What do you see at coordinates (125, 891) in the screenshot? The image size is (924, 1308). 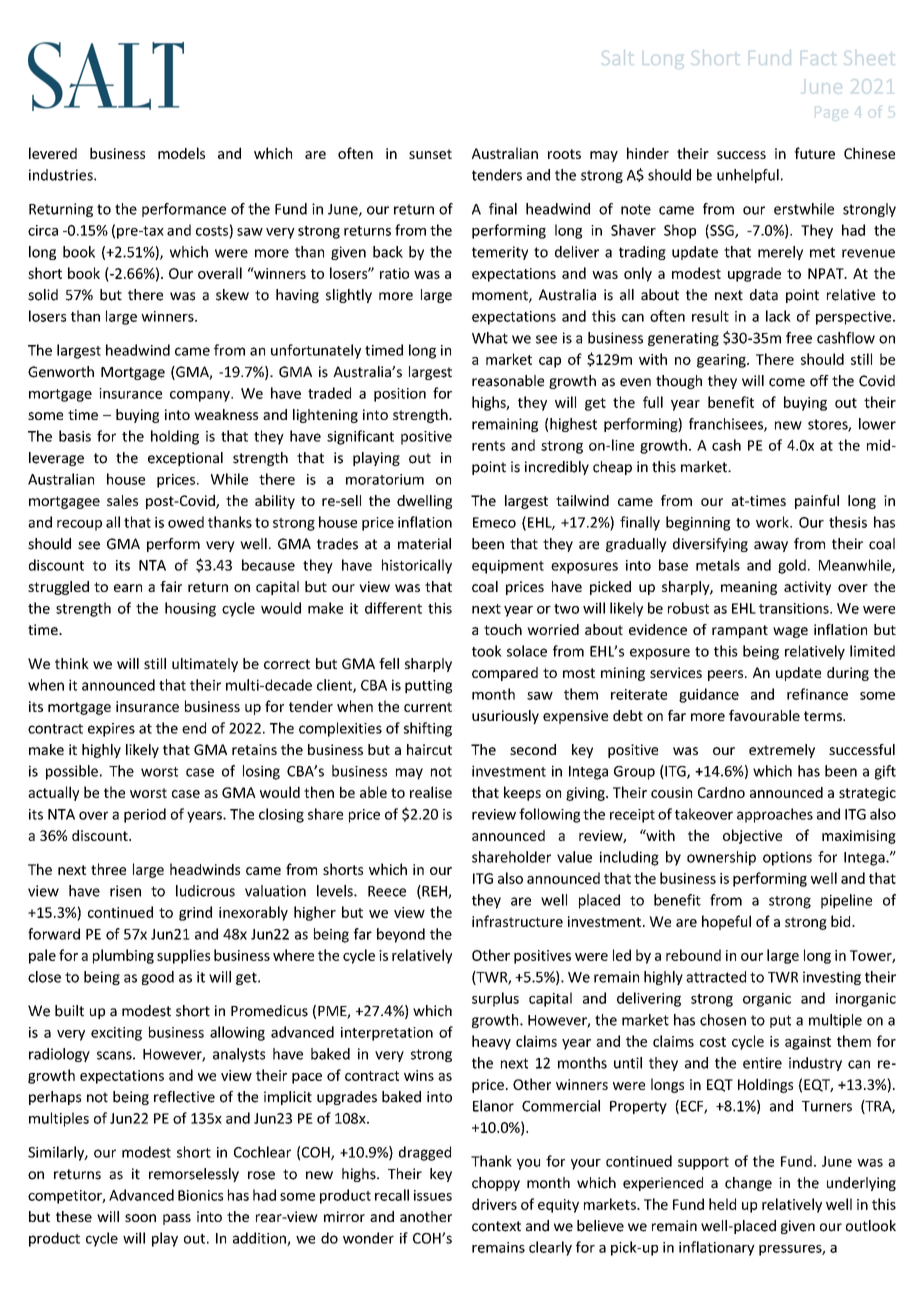 I see `risen` at bounding box center [125, 891].
